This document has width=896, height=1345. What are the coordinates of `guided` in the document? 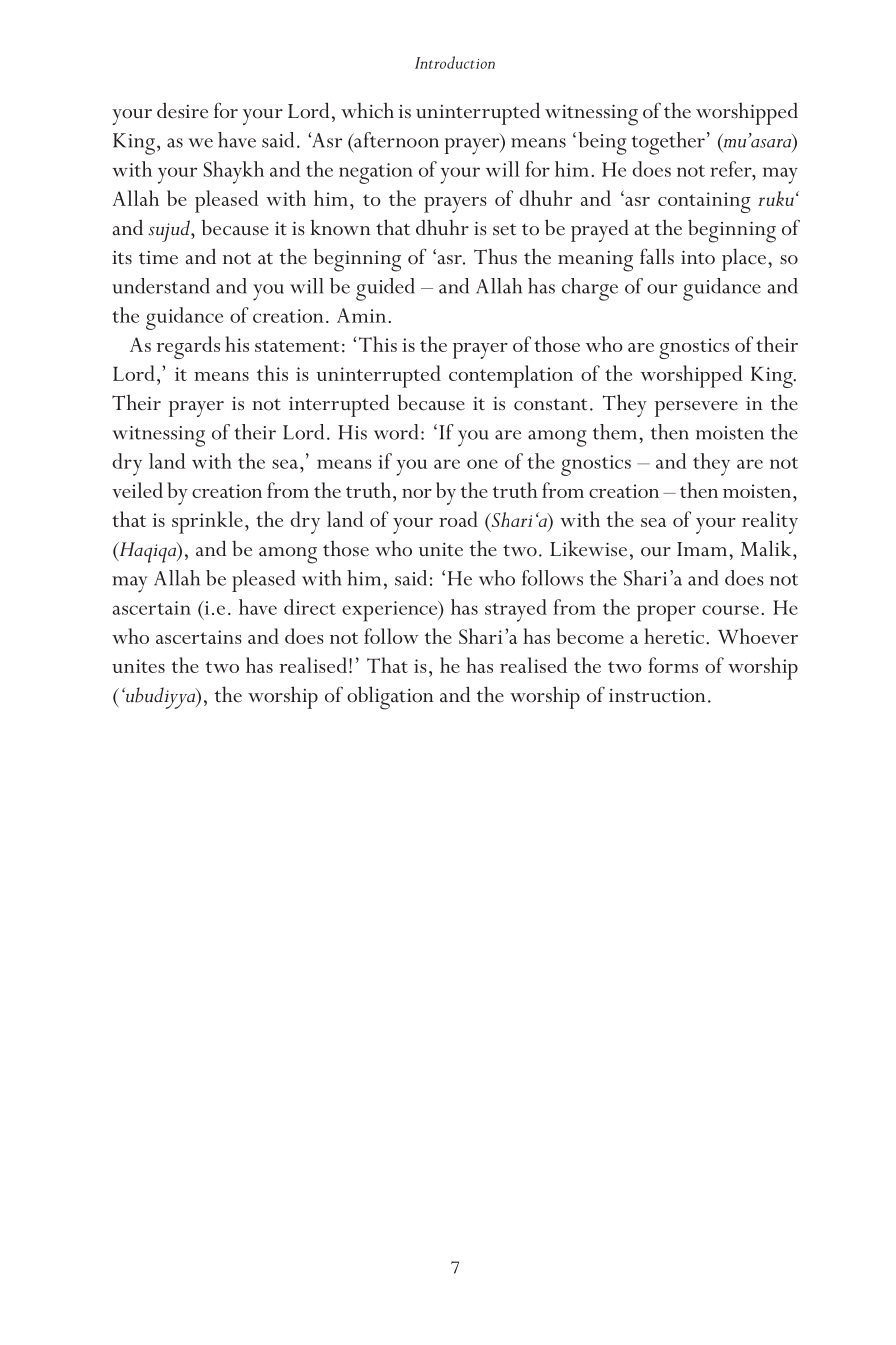 It's located at (385, 289).
